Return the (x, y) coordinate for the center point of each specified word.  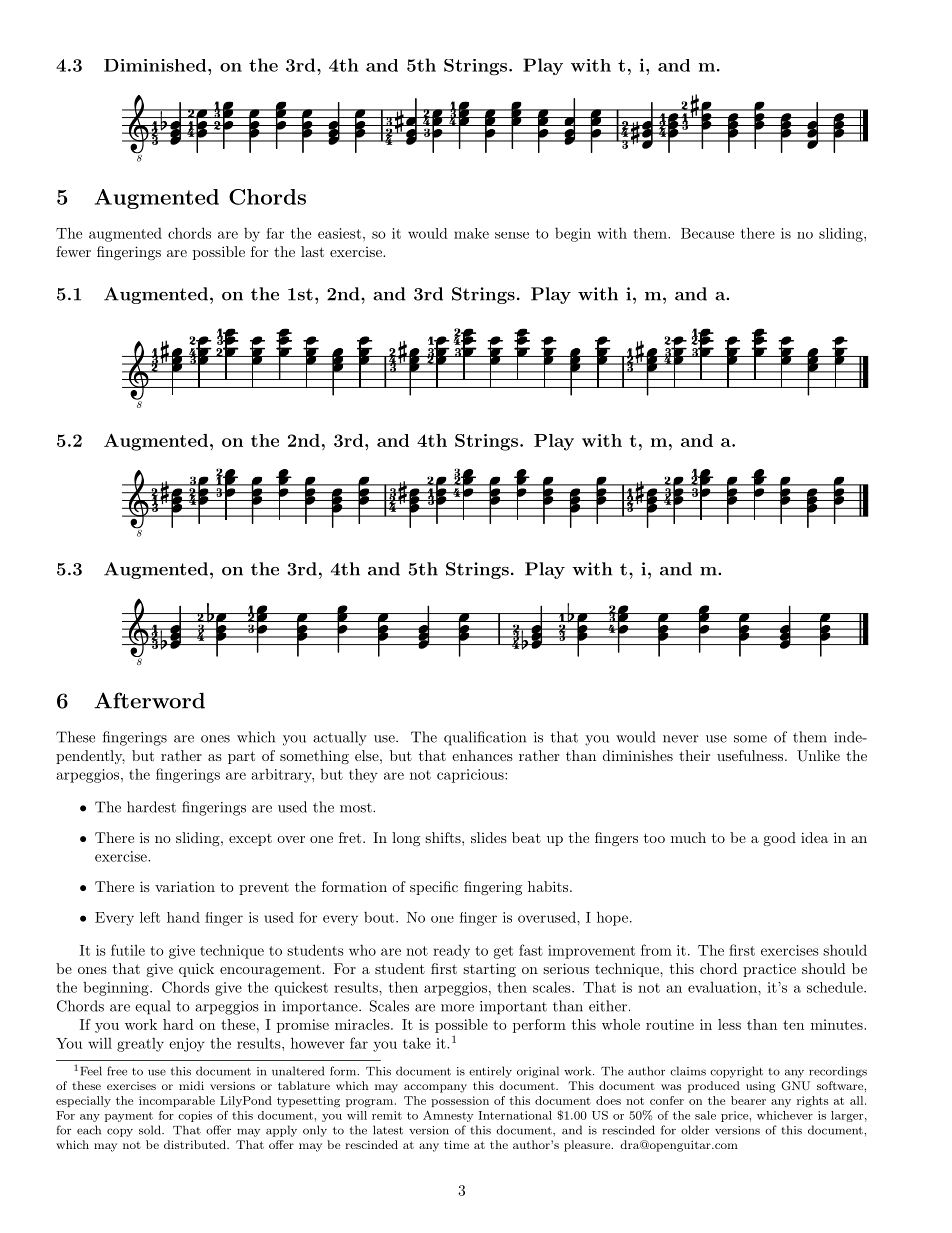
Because (707, 233)
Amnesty (448, 1116)
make (471, 233)
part (241, 757)
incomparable (177, 1101)
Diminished (156, 65)
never (681, 739)
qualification (485, 738)
